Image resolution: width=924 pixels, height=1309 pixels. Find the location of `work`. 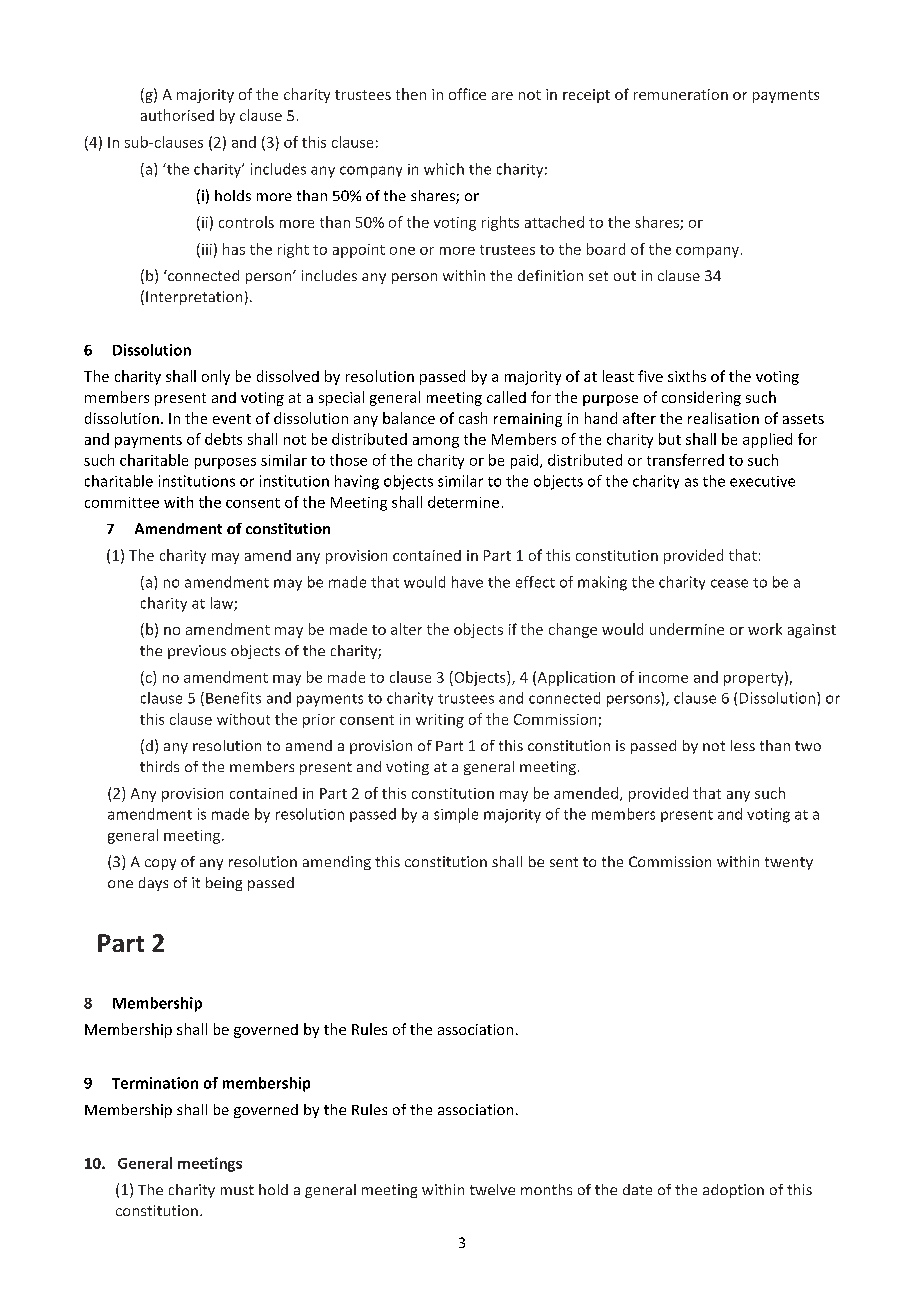

work is located at coordinates (765, 629).
